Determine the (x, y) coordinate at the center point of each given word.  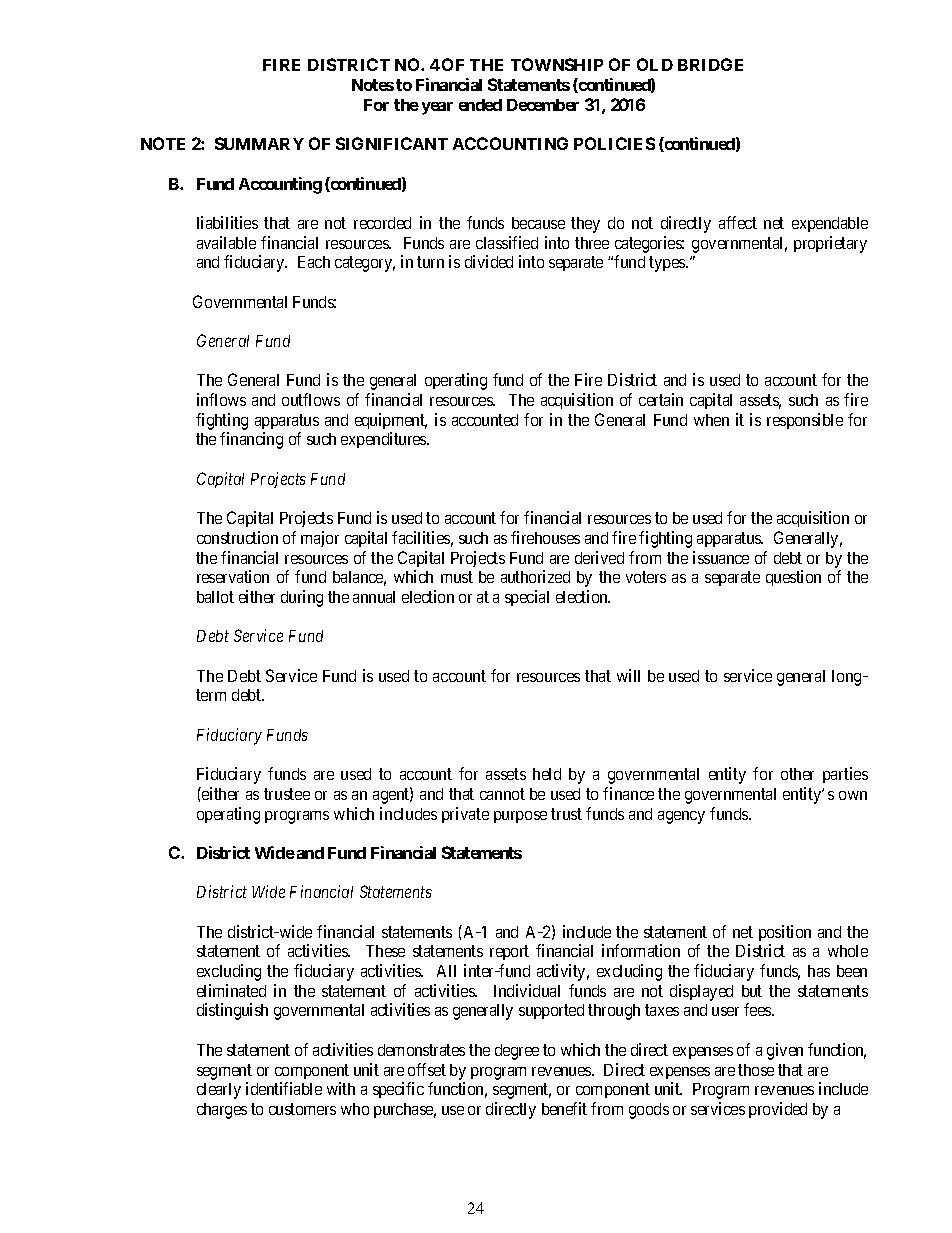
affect (738, 222)
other (797, 774)
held (547, 774)
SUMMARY (259, 143)
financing (251, 440)
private (465, 815)
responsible (805, 421)
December (543, 105)
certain (661, 399)
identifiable (284, 1088)
